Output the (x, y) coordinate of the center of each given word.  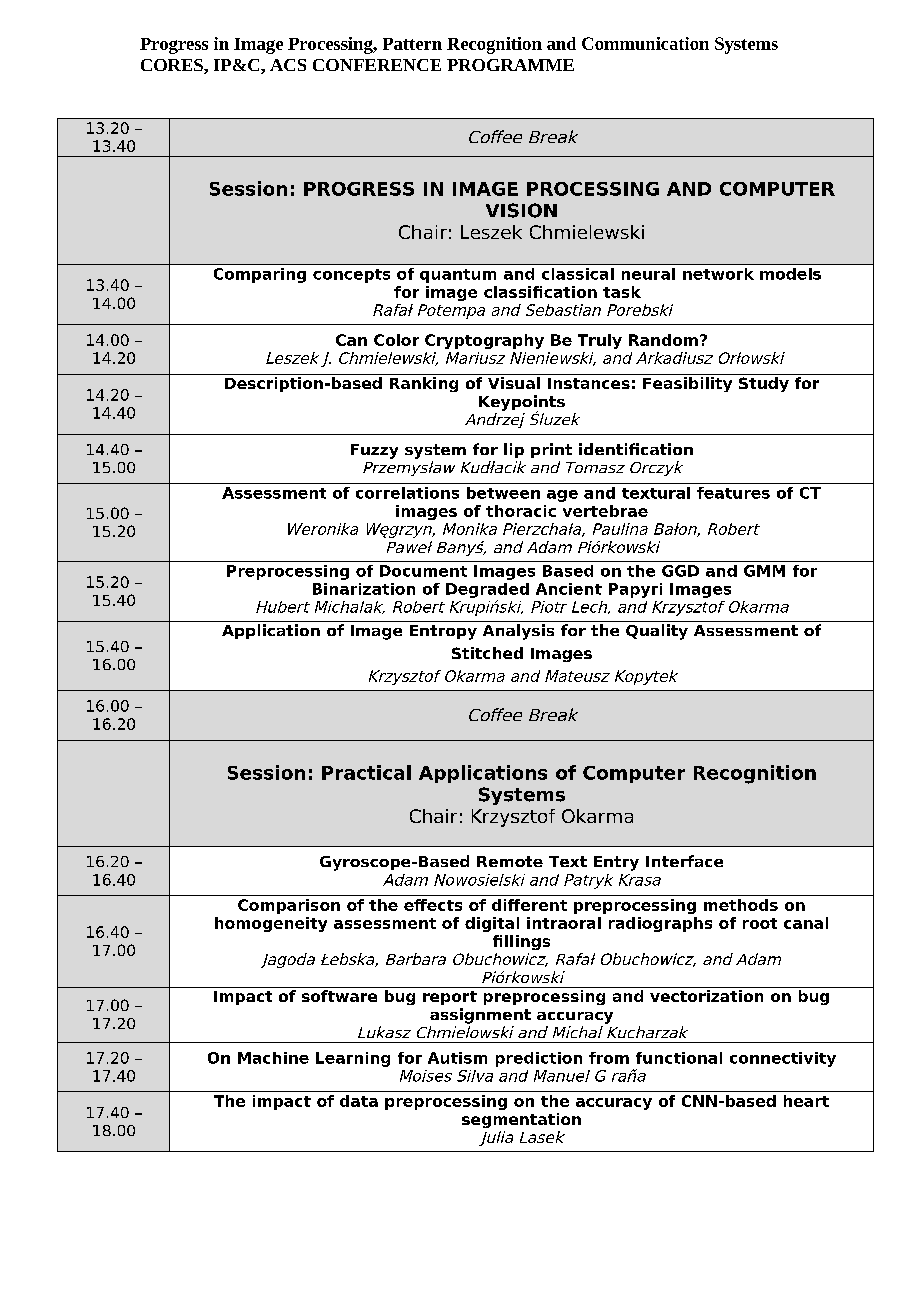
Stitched (487, 653)
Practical (366, 772)
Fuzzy (374, 451)
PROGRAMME (510, 65)
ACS (288, 65)
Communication (645, 43)
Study (764, 384)
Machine (273, 1058)
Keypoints (522, 404)
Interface (684, 861)
